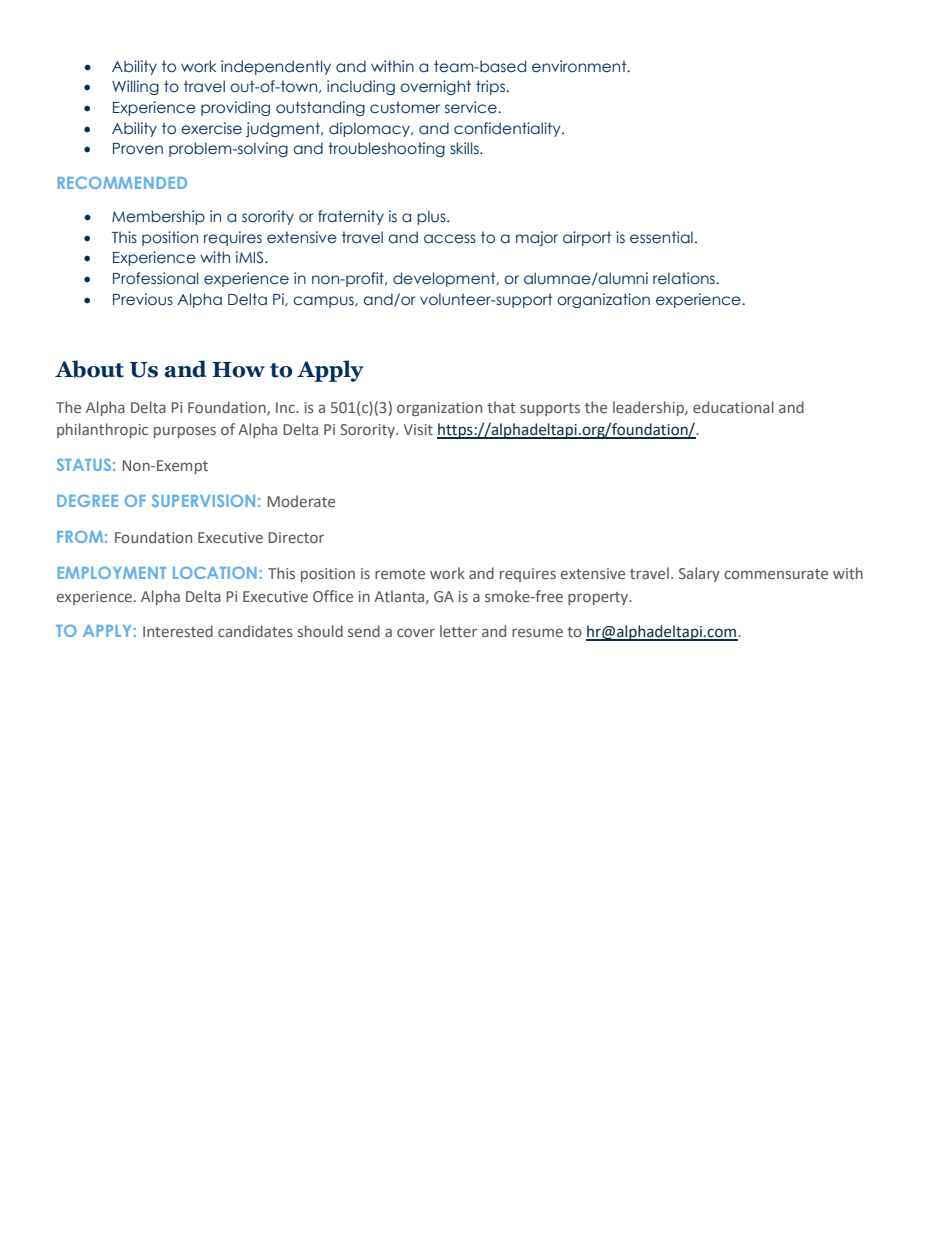 The height and width of the page is (1233, 952). Describe the element at coordinates (435, 87) in the page. I see `overnight` at that location.
